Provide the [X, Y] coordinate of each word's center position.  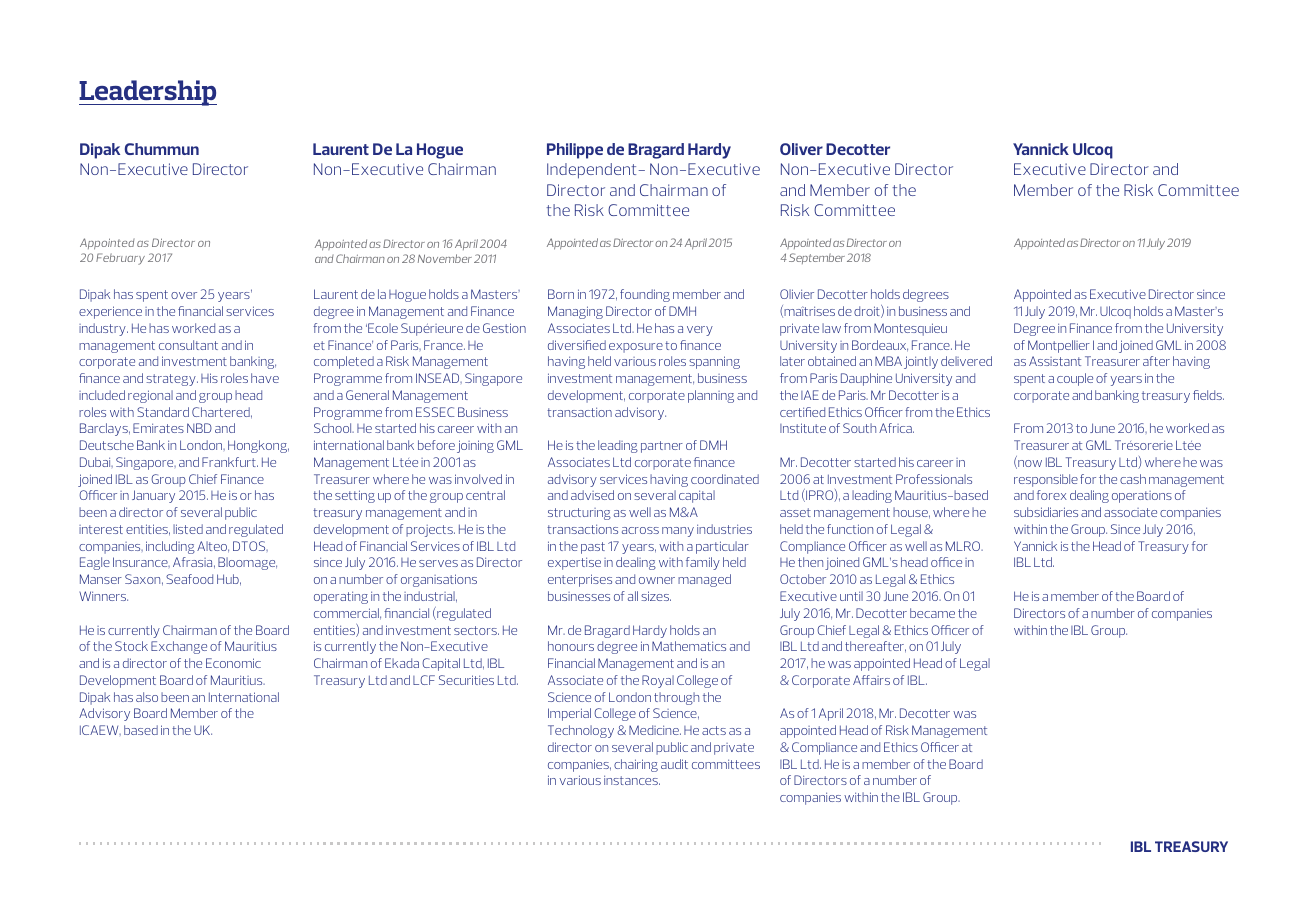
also [147, 697]
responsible [1046, 480]
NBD [199, 428]
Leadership [148, 93]
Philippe [575, 151]
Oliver [801, 149]
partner [662, 447]
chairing [636, 765]
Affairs [871, 680]
